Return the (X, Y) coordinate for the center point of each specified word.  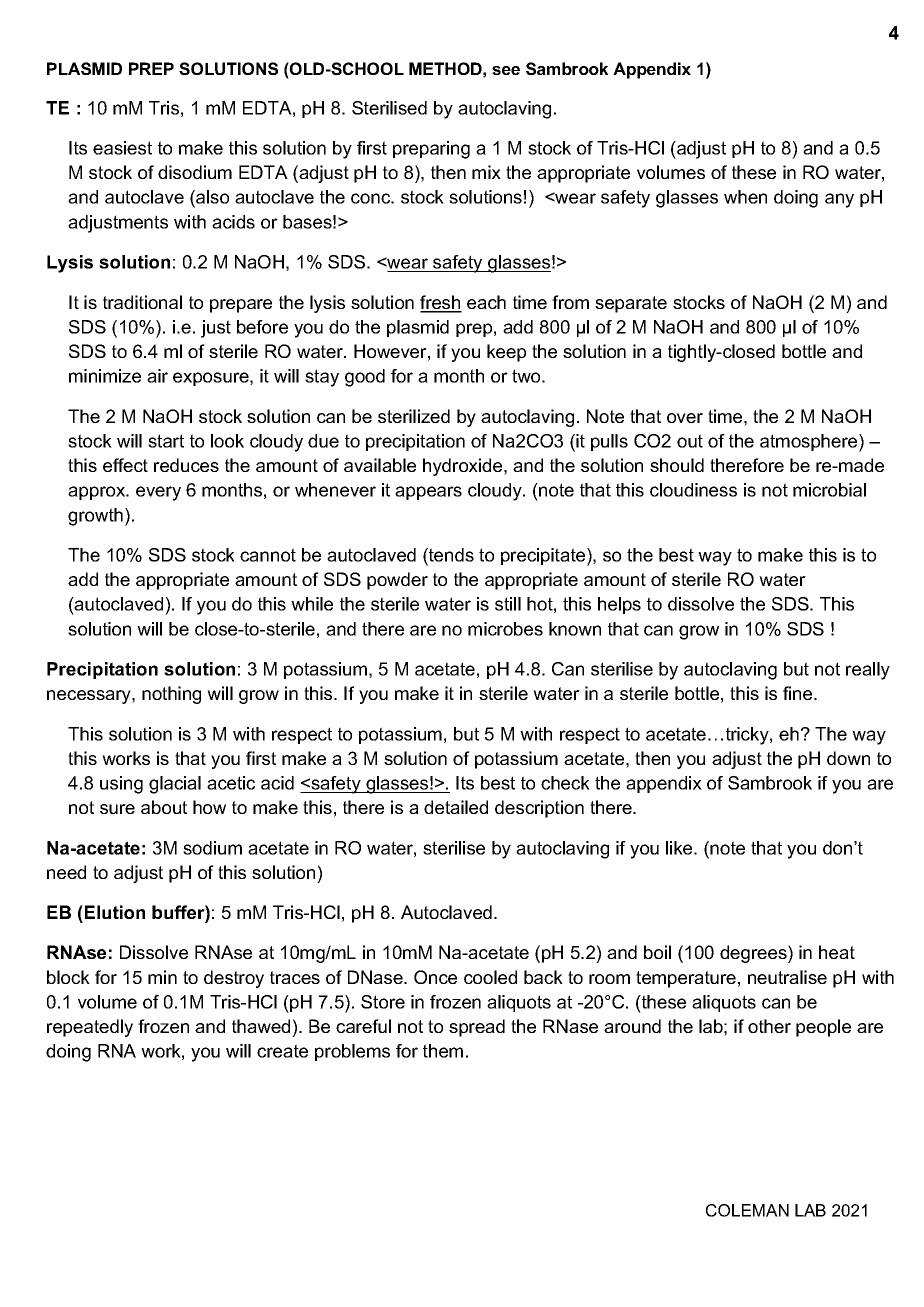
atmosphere (810, 443)
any (839, 200)
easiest (122, 148)
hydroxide (464, 467)
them (443, 1051)
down (848, 758)
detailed (456, 807)
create (282, 1051)
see (506, 70)
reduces (186, 465)
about (164, 807)
